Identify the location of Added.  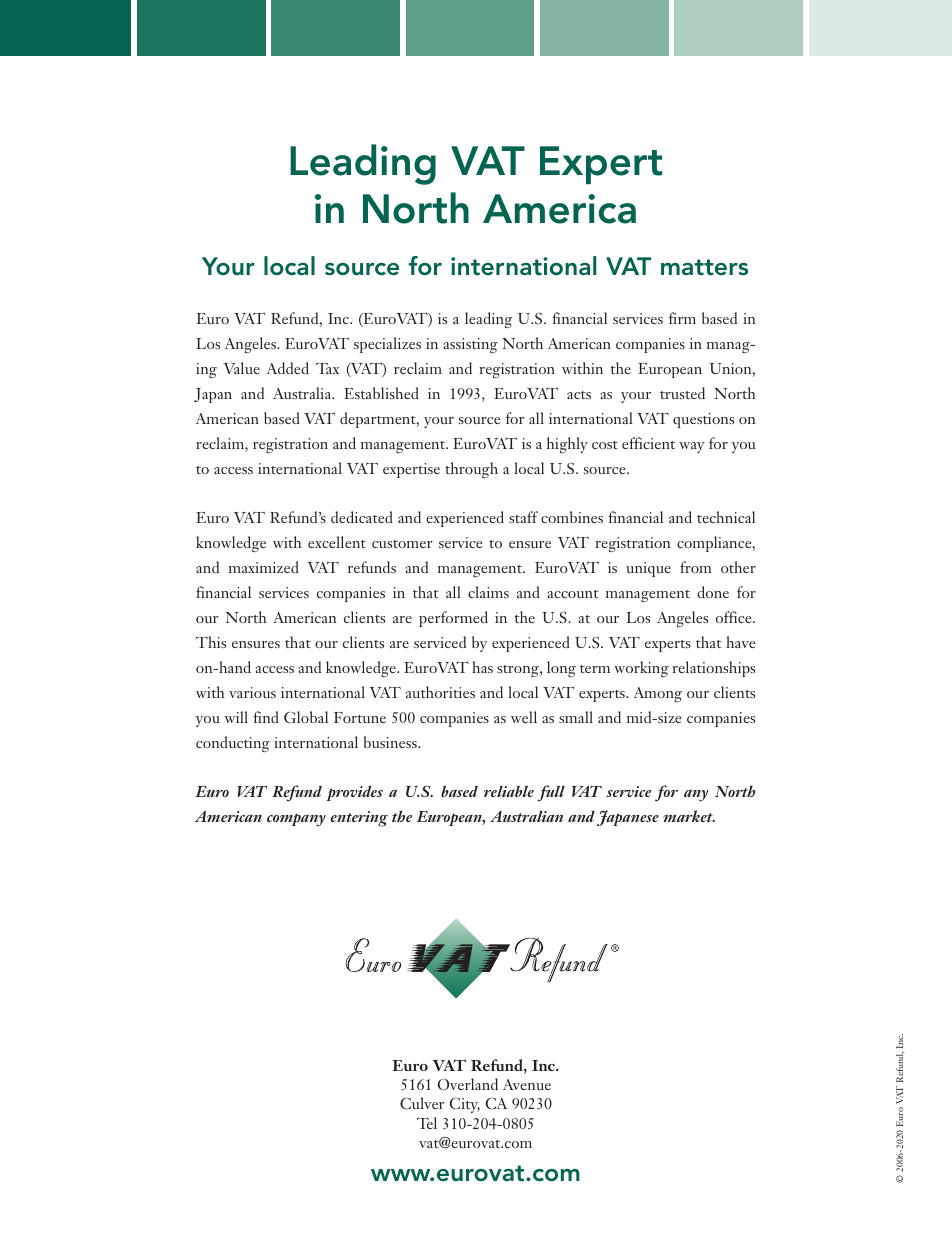
(288, 368).
